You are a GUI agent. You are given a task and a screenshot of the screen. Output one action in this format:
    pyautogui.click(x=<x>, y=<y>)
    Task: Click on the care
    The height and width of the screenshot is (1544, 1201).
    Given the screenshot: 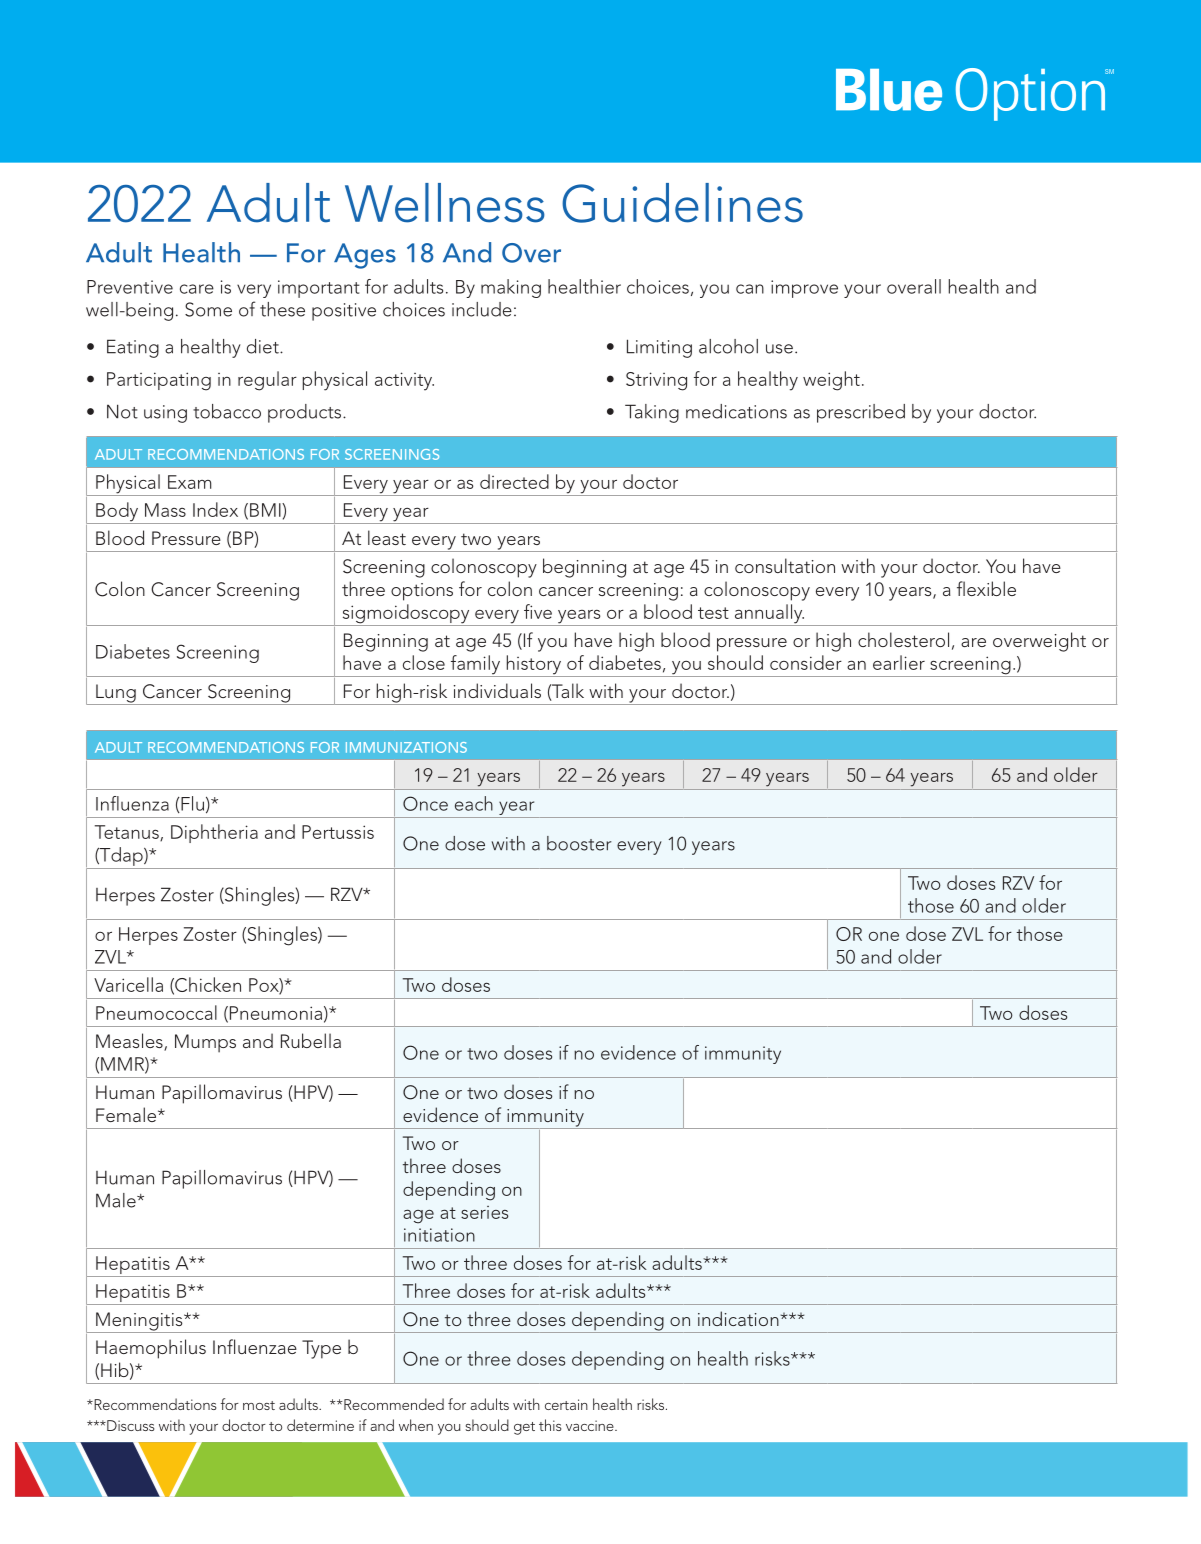 What is the action you would take?
    pyautogui.click(x=197, y=289)
